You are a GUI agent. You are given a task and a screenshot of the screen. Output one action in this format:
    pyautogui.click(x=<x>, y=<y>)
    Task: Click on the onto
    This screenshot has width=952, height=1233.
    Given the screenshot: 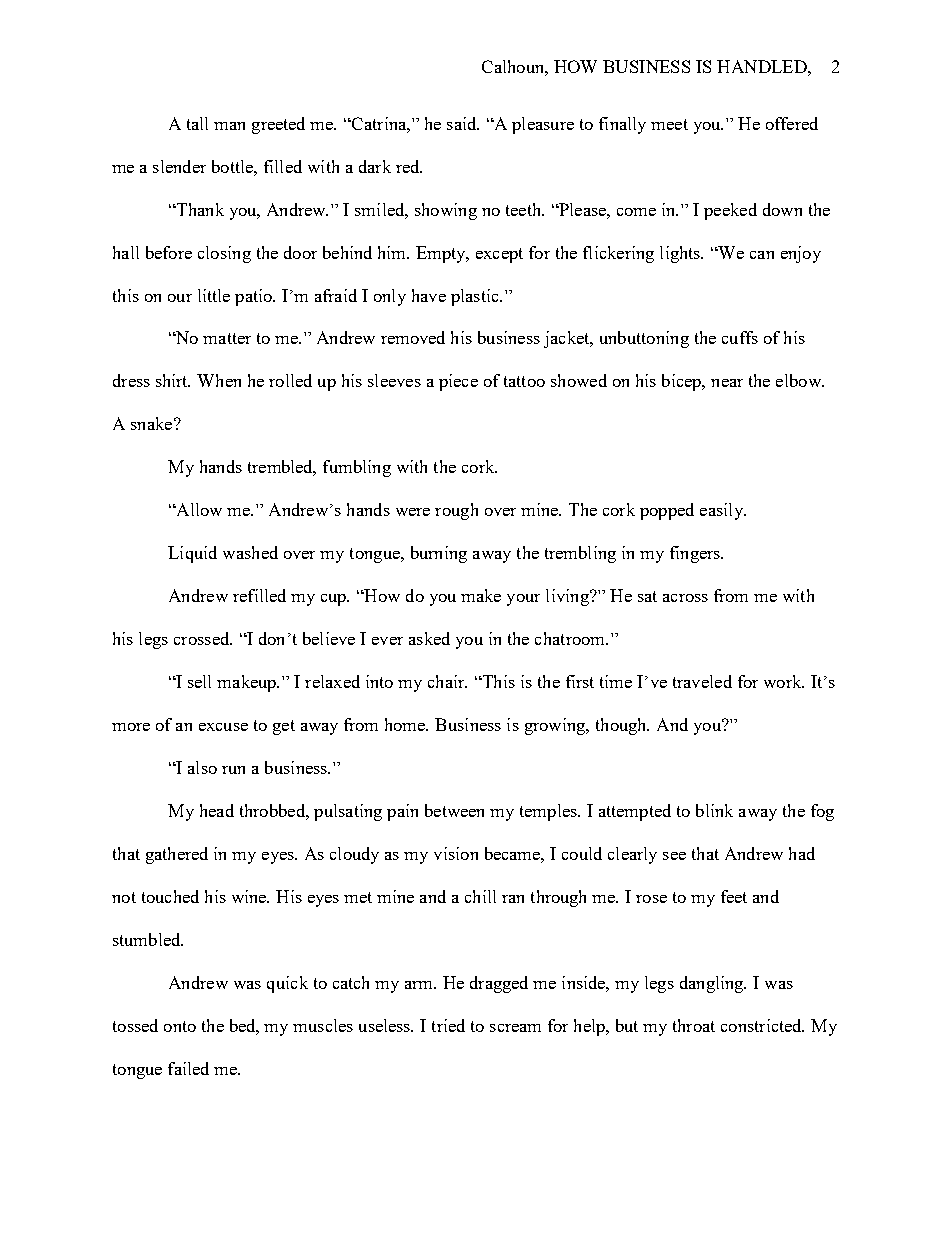 What is the action you would take?
    pyautogui.click(x=180, y=1026)
